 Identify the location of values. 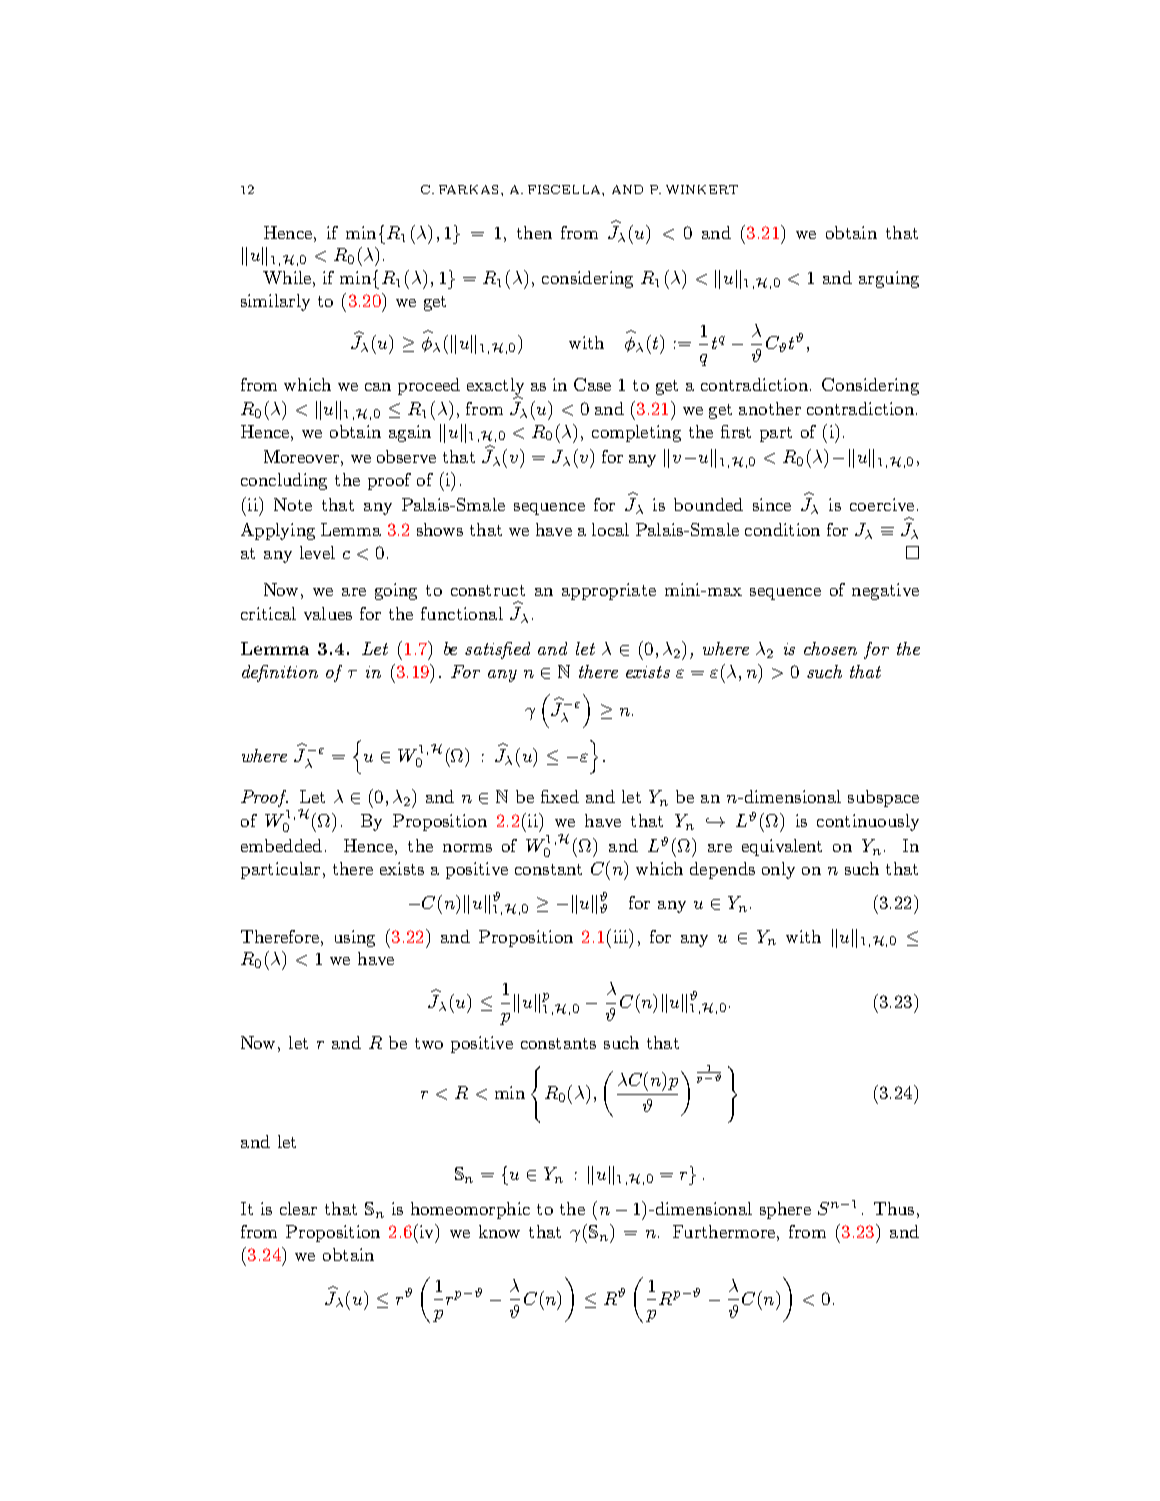
(328, 613).
